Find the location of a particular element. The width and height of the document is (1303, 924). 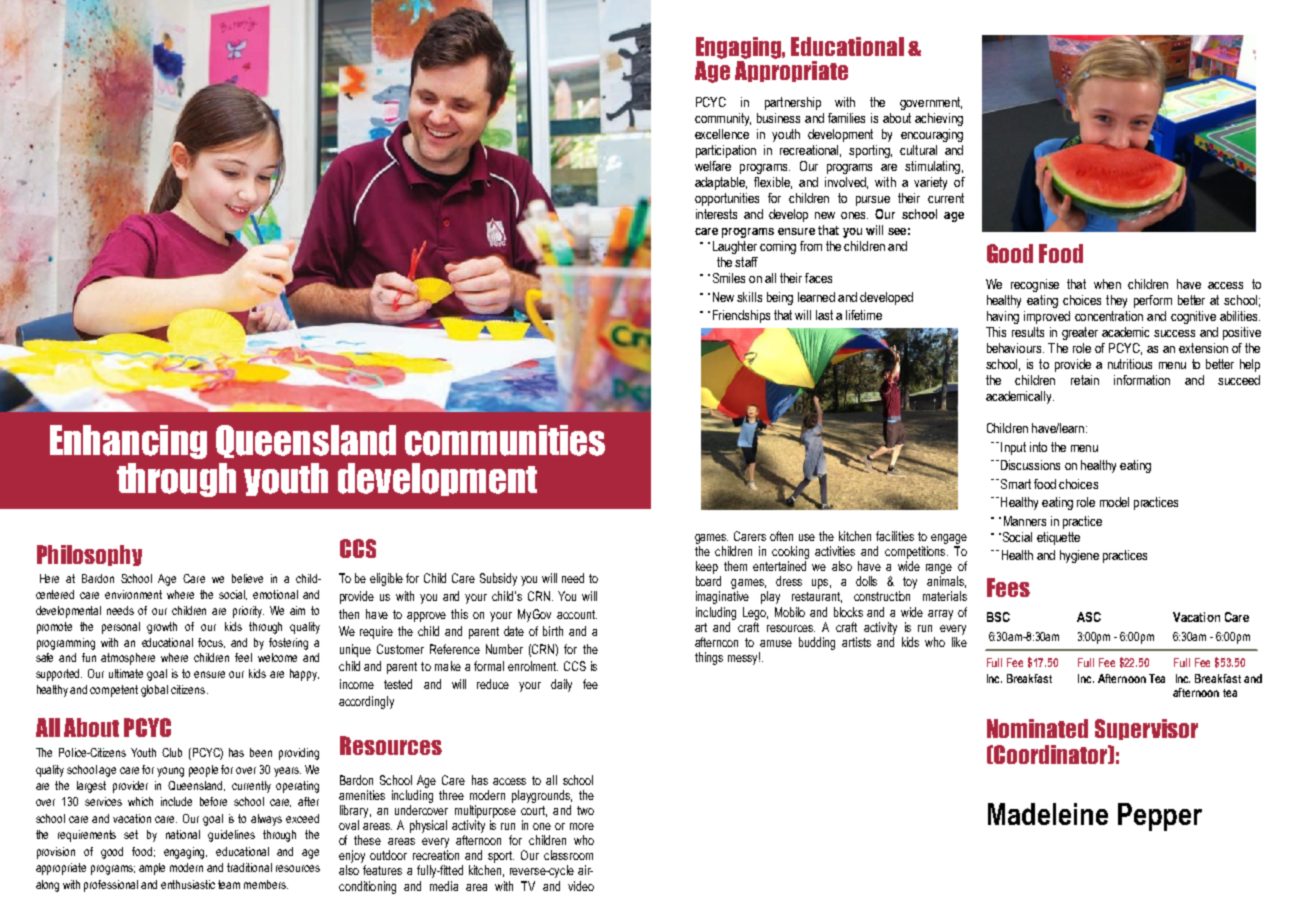

account is located at coordinates (577, 614).
